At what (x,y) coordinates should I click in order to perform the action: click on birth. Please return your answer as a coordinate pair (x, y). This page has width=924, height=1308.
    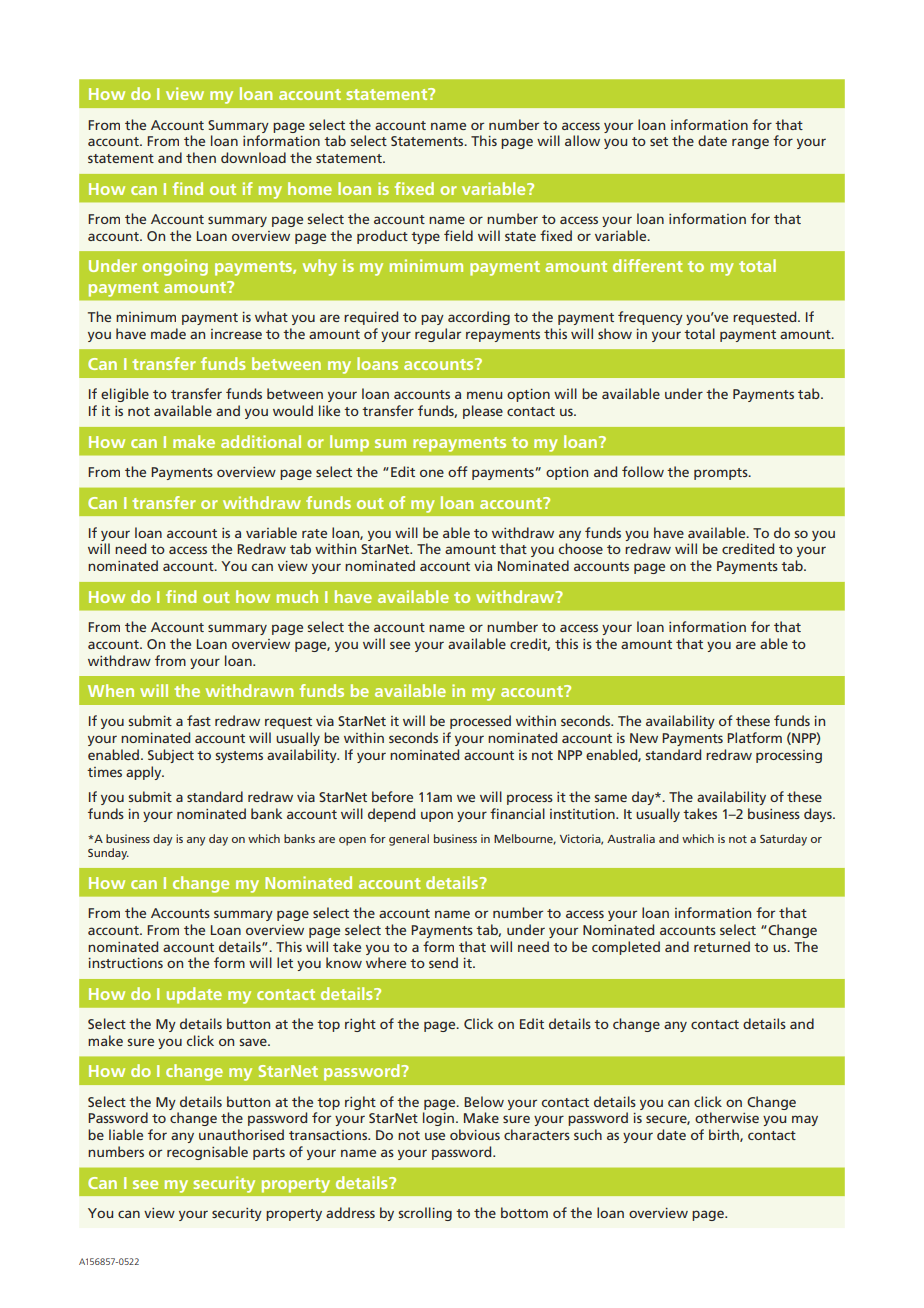
    Looking at the image, I should click on (725, 1135).
